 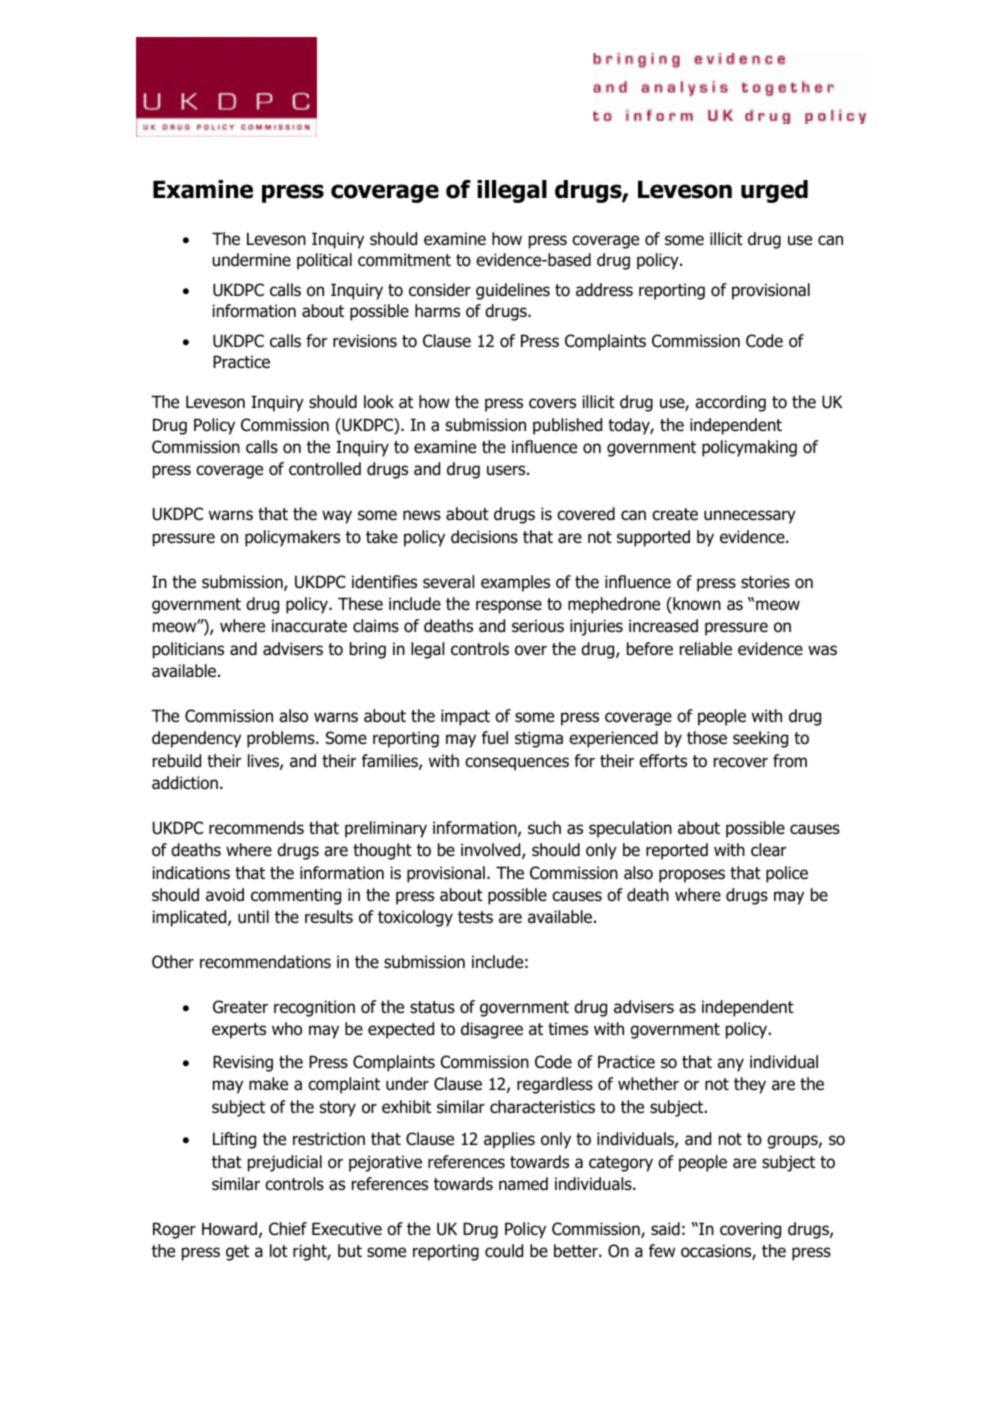 I want to click on seeking, so click(x=760, y=739).
